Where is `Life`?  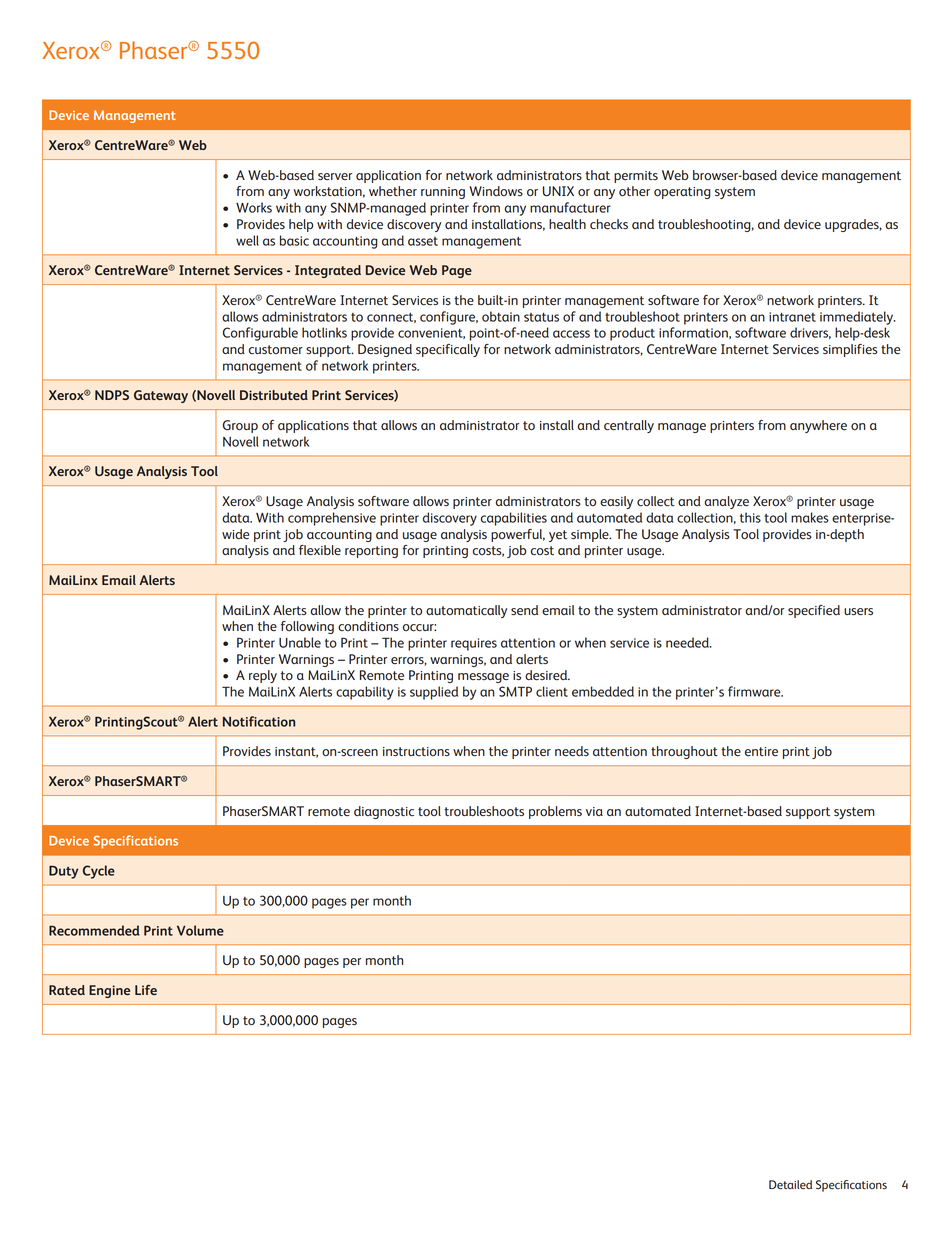 Life is located at coordinates (146, 990).
